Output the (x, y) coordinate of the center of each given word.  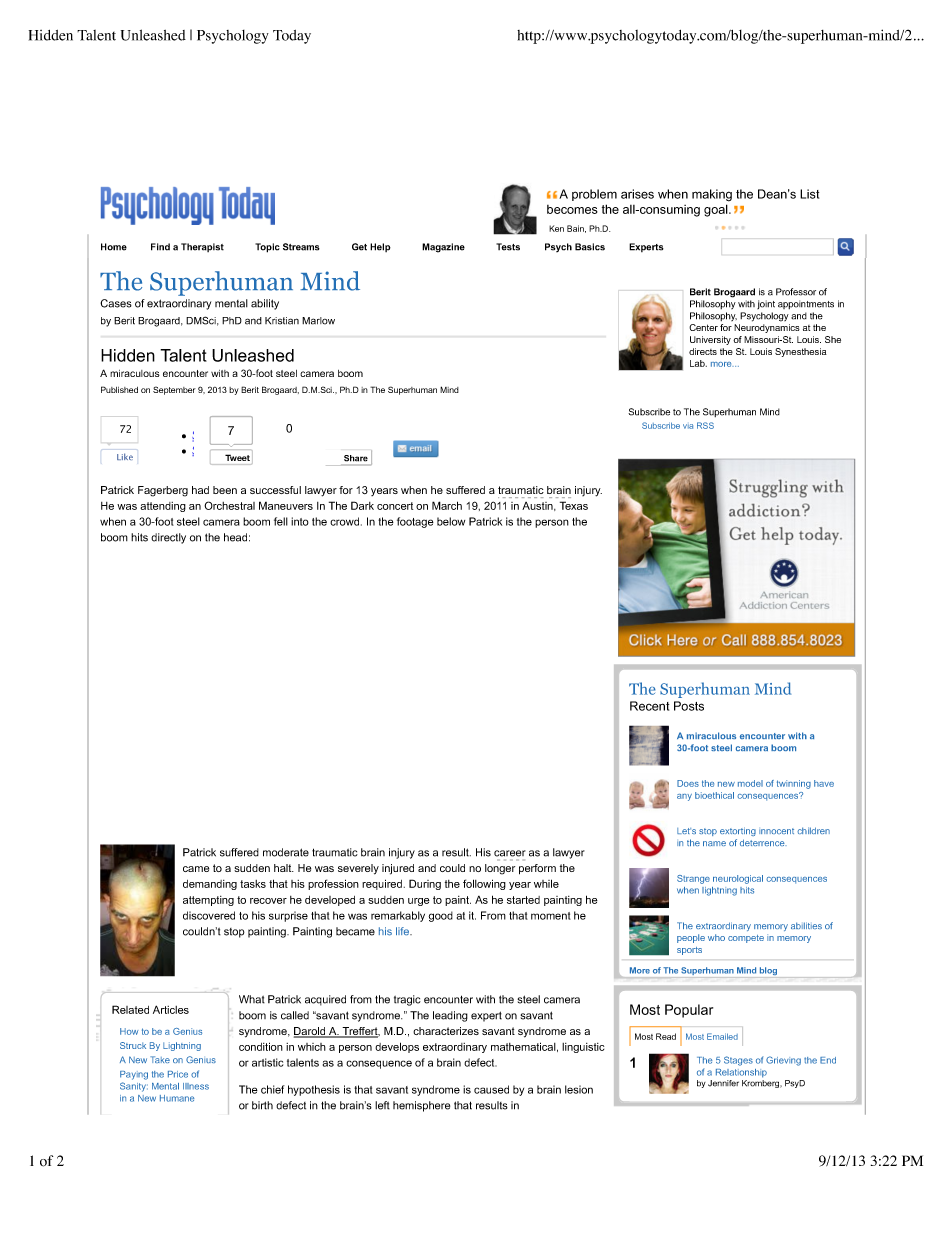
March (447, 505)
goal (717, 210)
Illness (196, 1086)
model (750, 783)
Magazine (443, 248)
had (200, 490)
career (510, 853)
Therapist (202, 247)
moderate (286, 852)
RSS (705, 425)
